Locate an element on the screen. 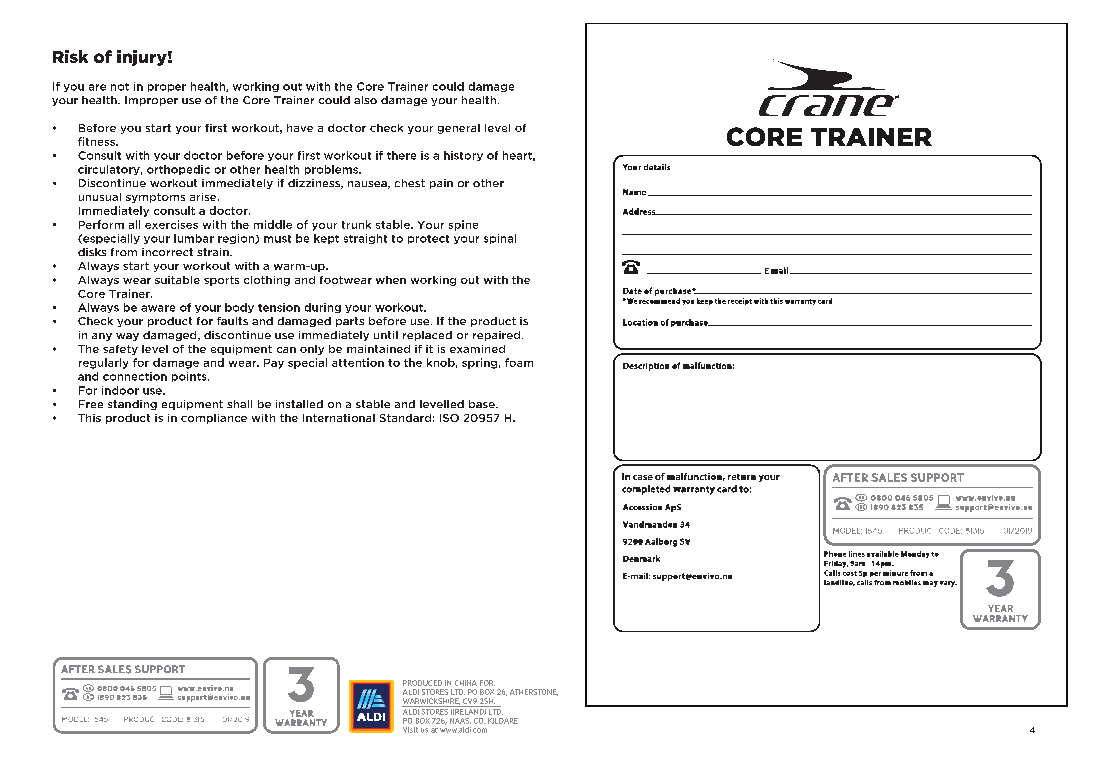  can is located at coordinates (286, 350).
